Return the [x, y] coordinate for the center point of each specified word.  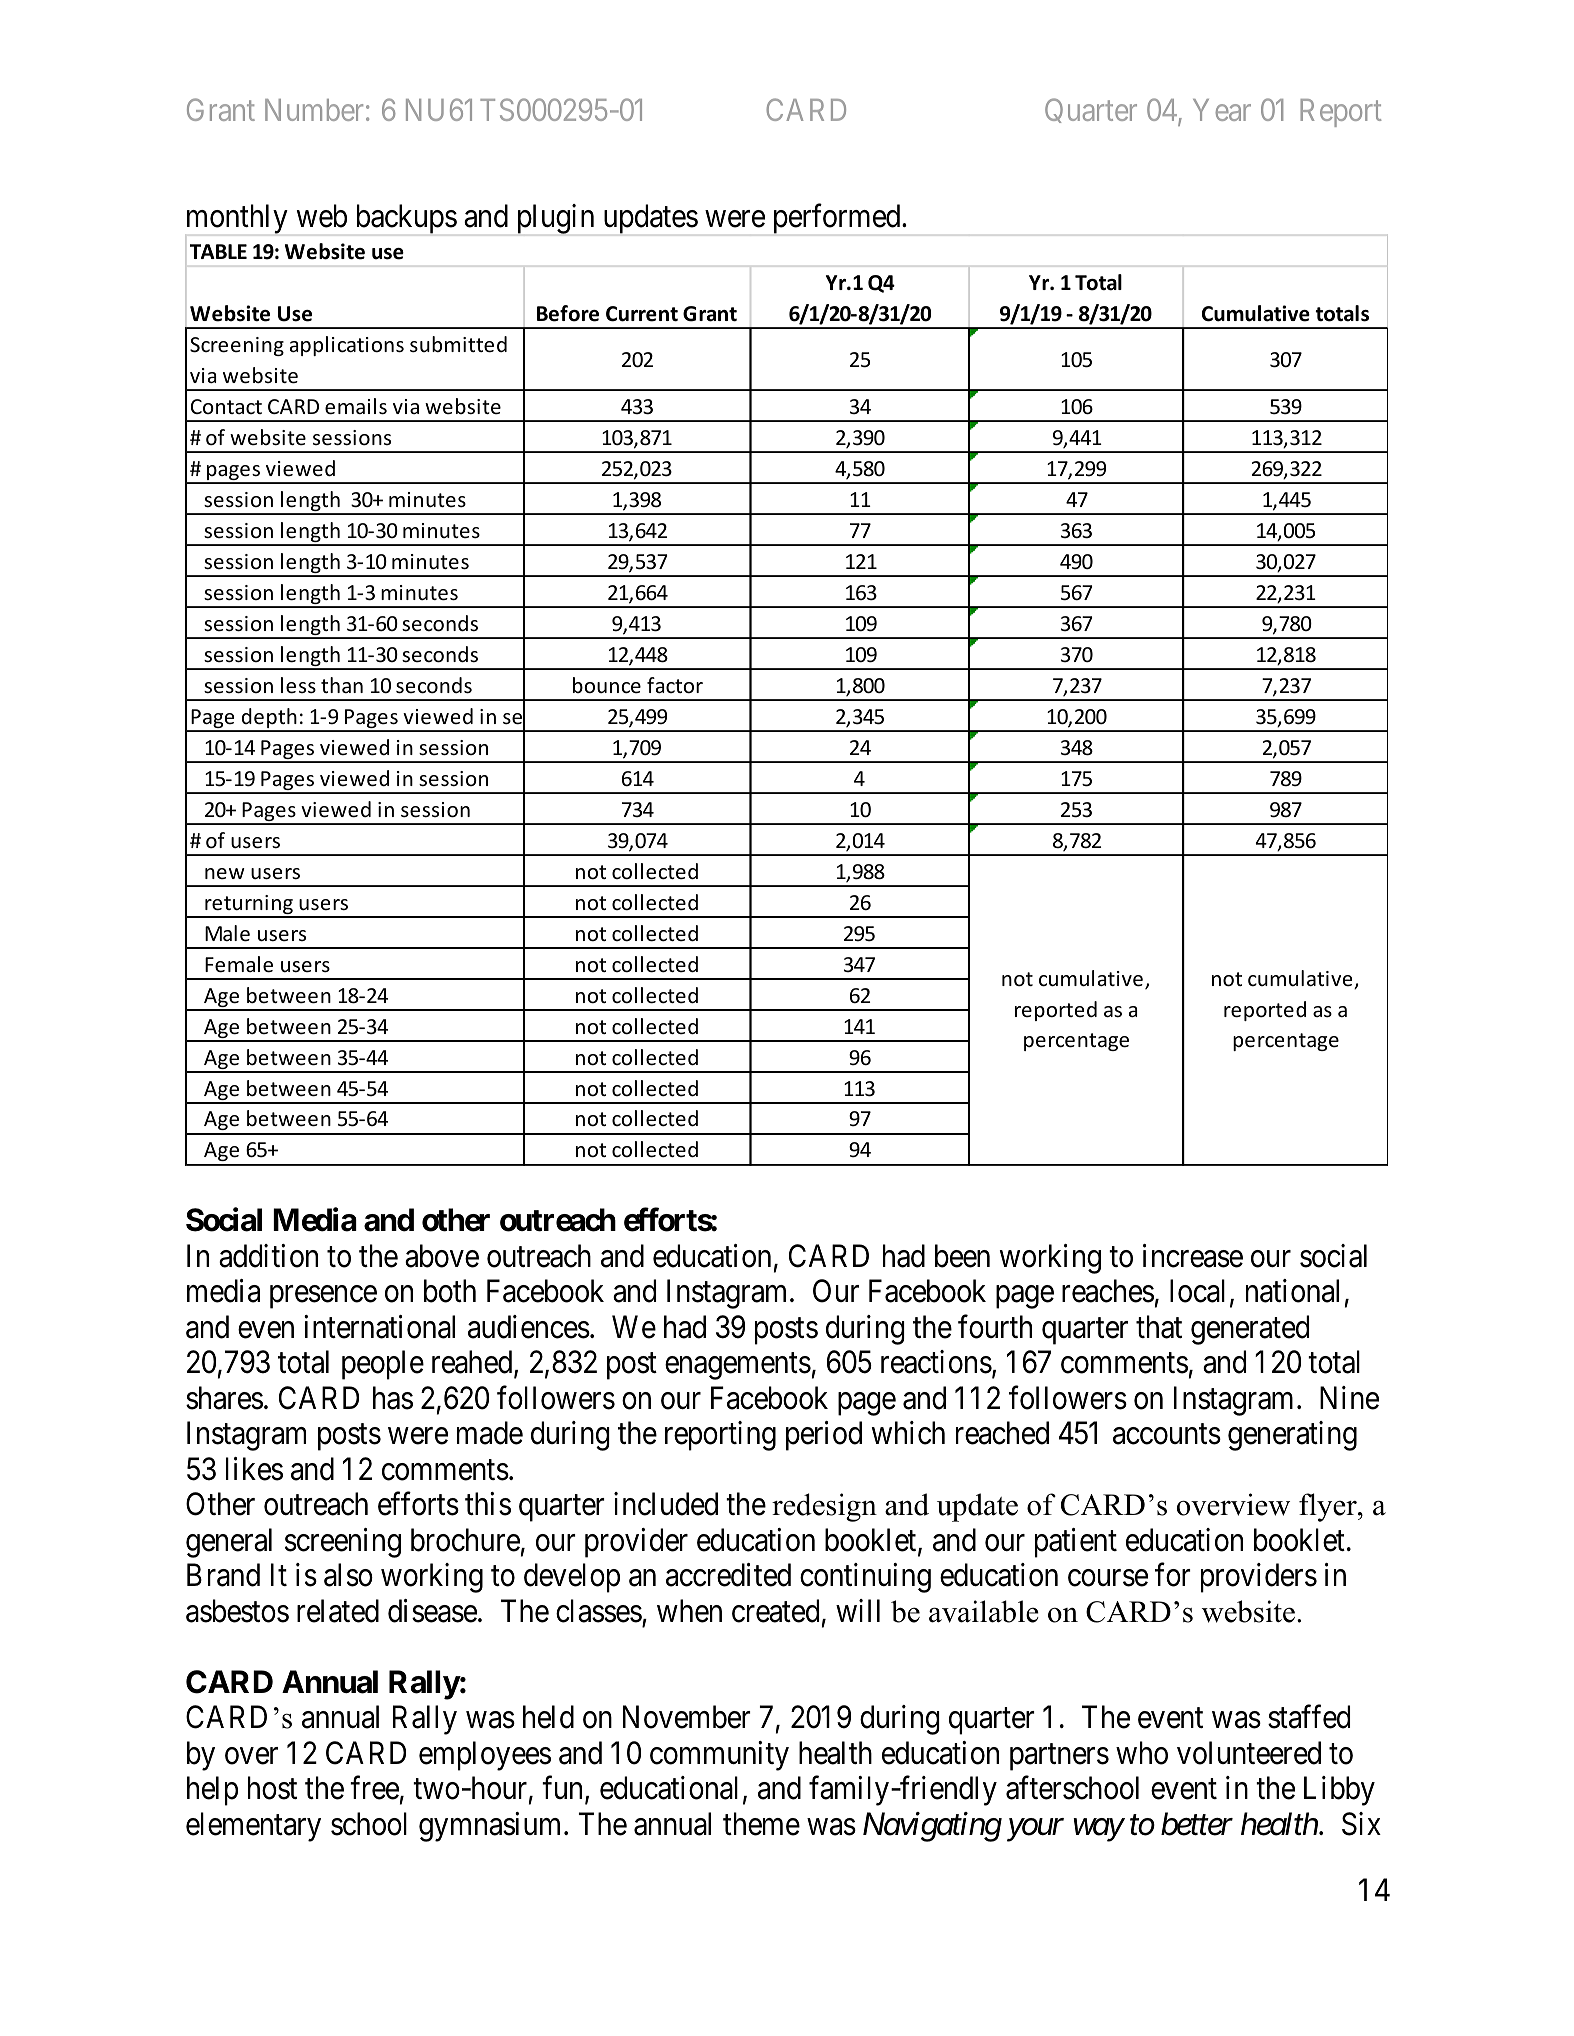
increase [1193, 1256]
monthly [237, 219]
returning [249, 906]
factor [675, 685]
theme [761, 1824]
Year [1222, 110]
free [374, 1788]
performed [838, 219]
